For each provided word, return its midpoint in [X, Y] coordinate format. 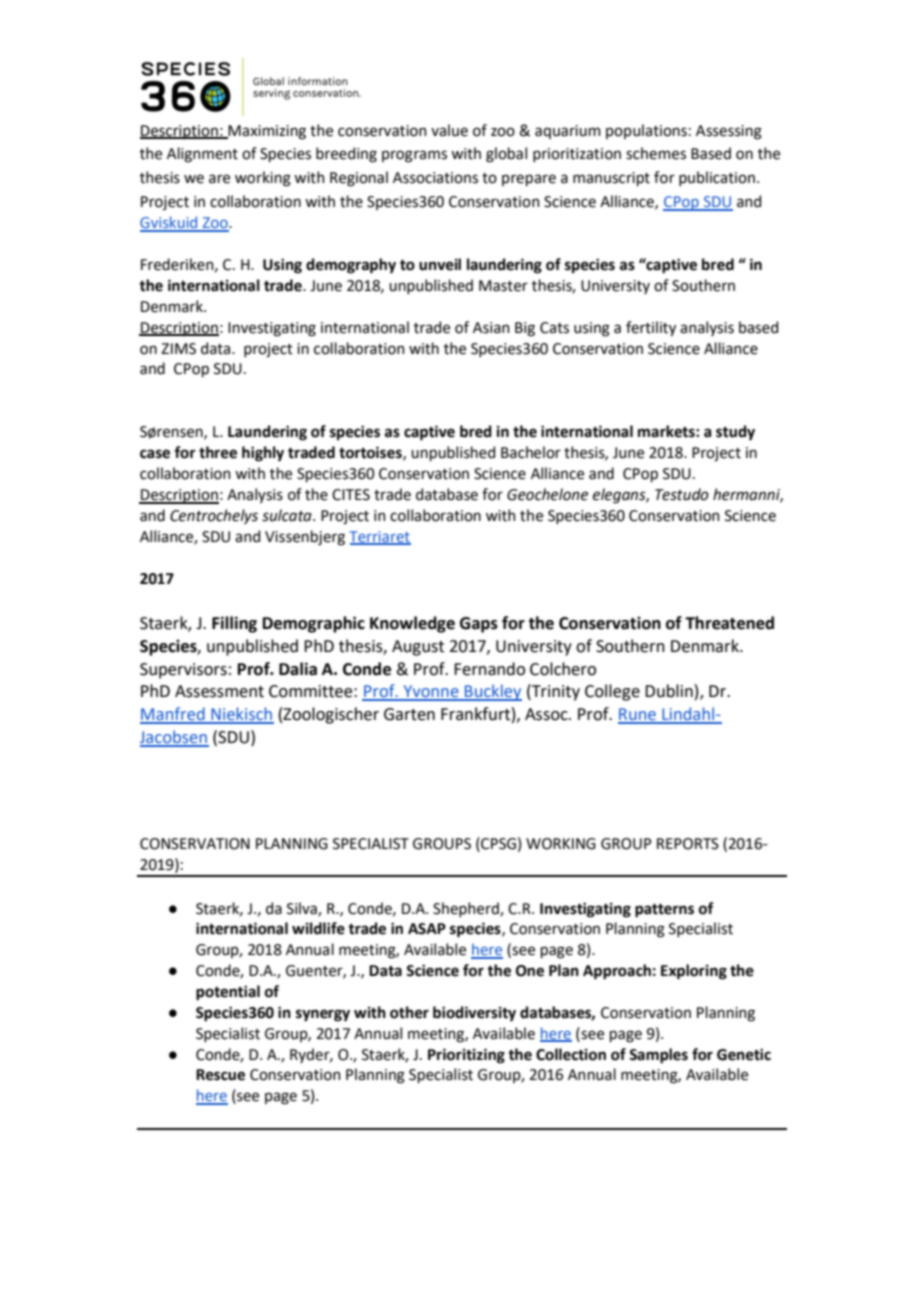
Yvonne [431, 692]
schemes [656, 153]
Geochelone [547, 494]
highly [263, 454]
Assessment [219, 691]
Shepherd [467, 909]
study [735, 432]
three [218, 452]
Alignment [202, 155]
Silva [303, 909]
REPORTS [688, 844]
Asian [491, 328]
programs [414, 156]
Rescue [220, 1075]
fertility [651, 328]
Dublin [669, 691]
